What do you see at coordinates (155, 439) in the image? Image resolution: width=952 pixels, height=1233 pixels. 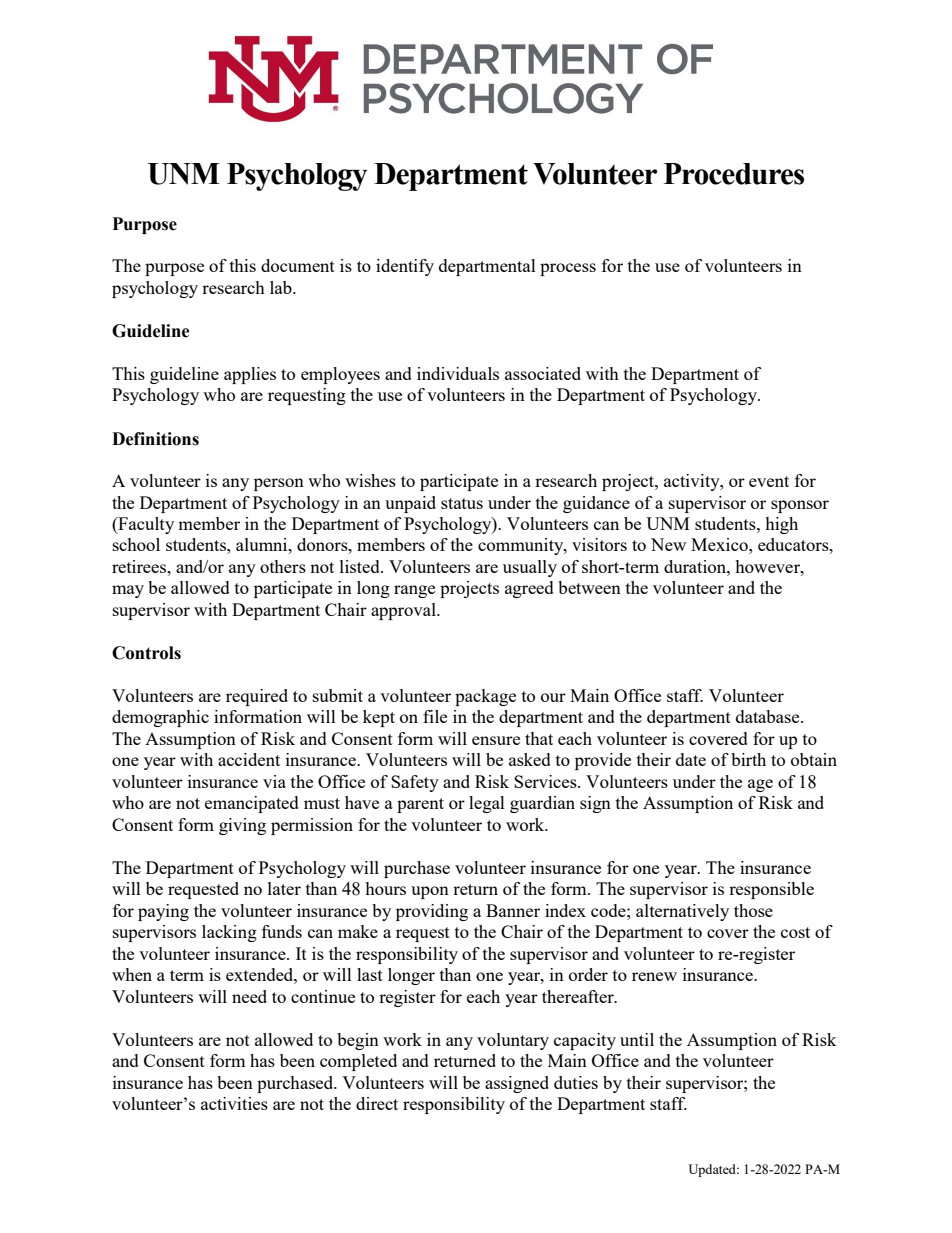 I see `Definitions` at bounding box center [155, 439].
